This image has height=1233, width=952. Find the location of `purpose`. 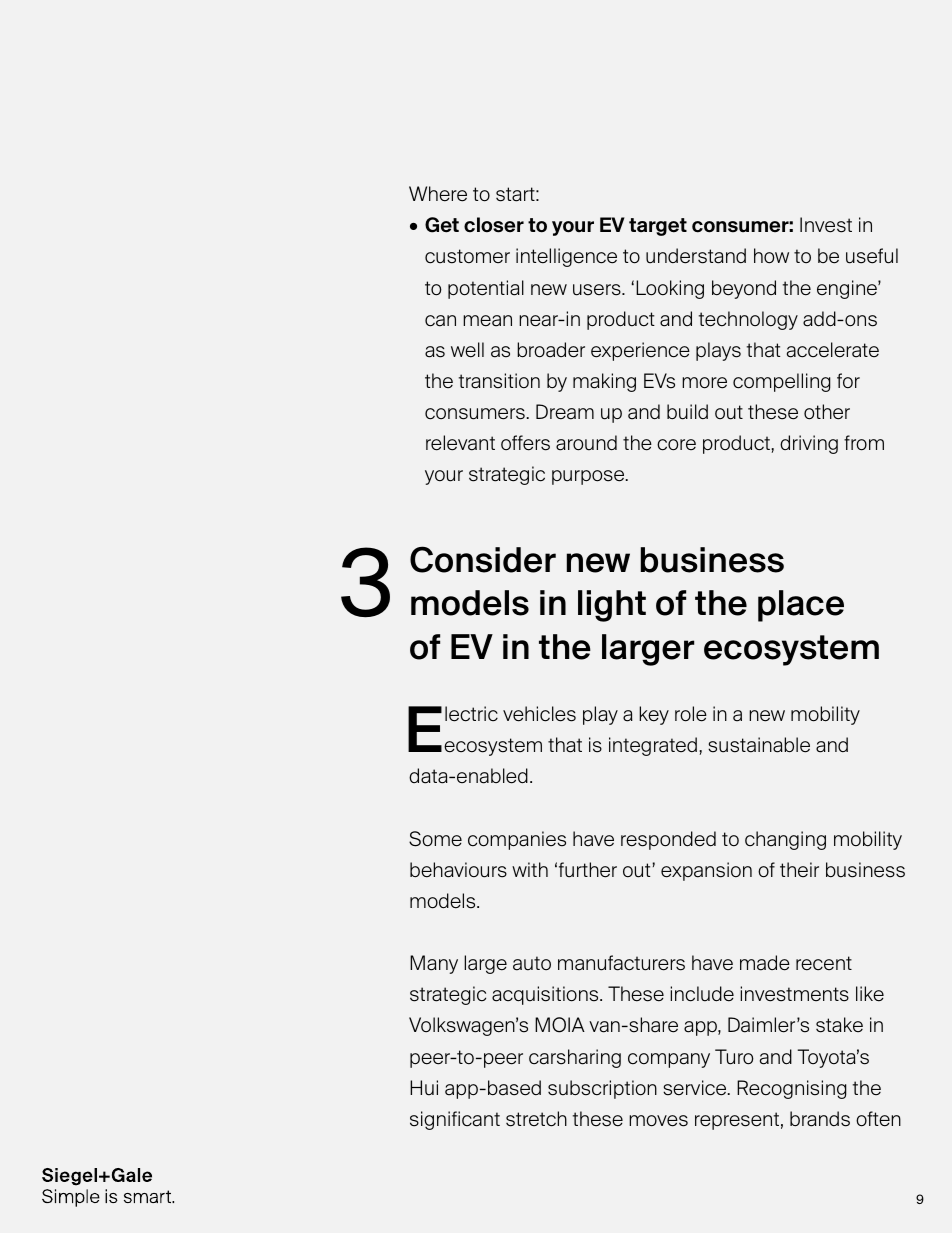

purpose is located at coordinates (589, 477).
